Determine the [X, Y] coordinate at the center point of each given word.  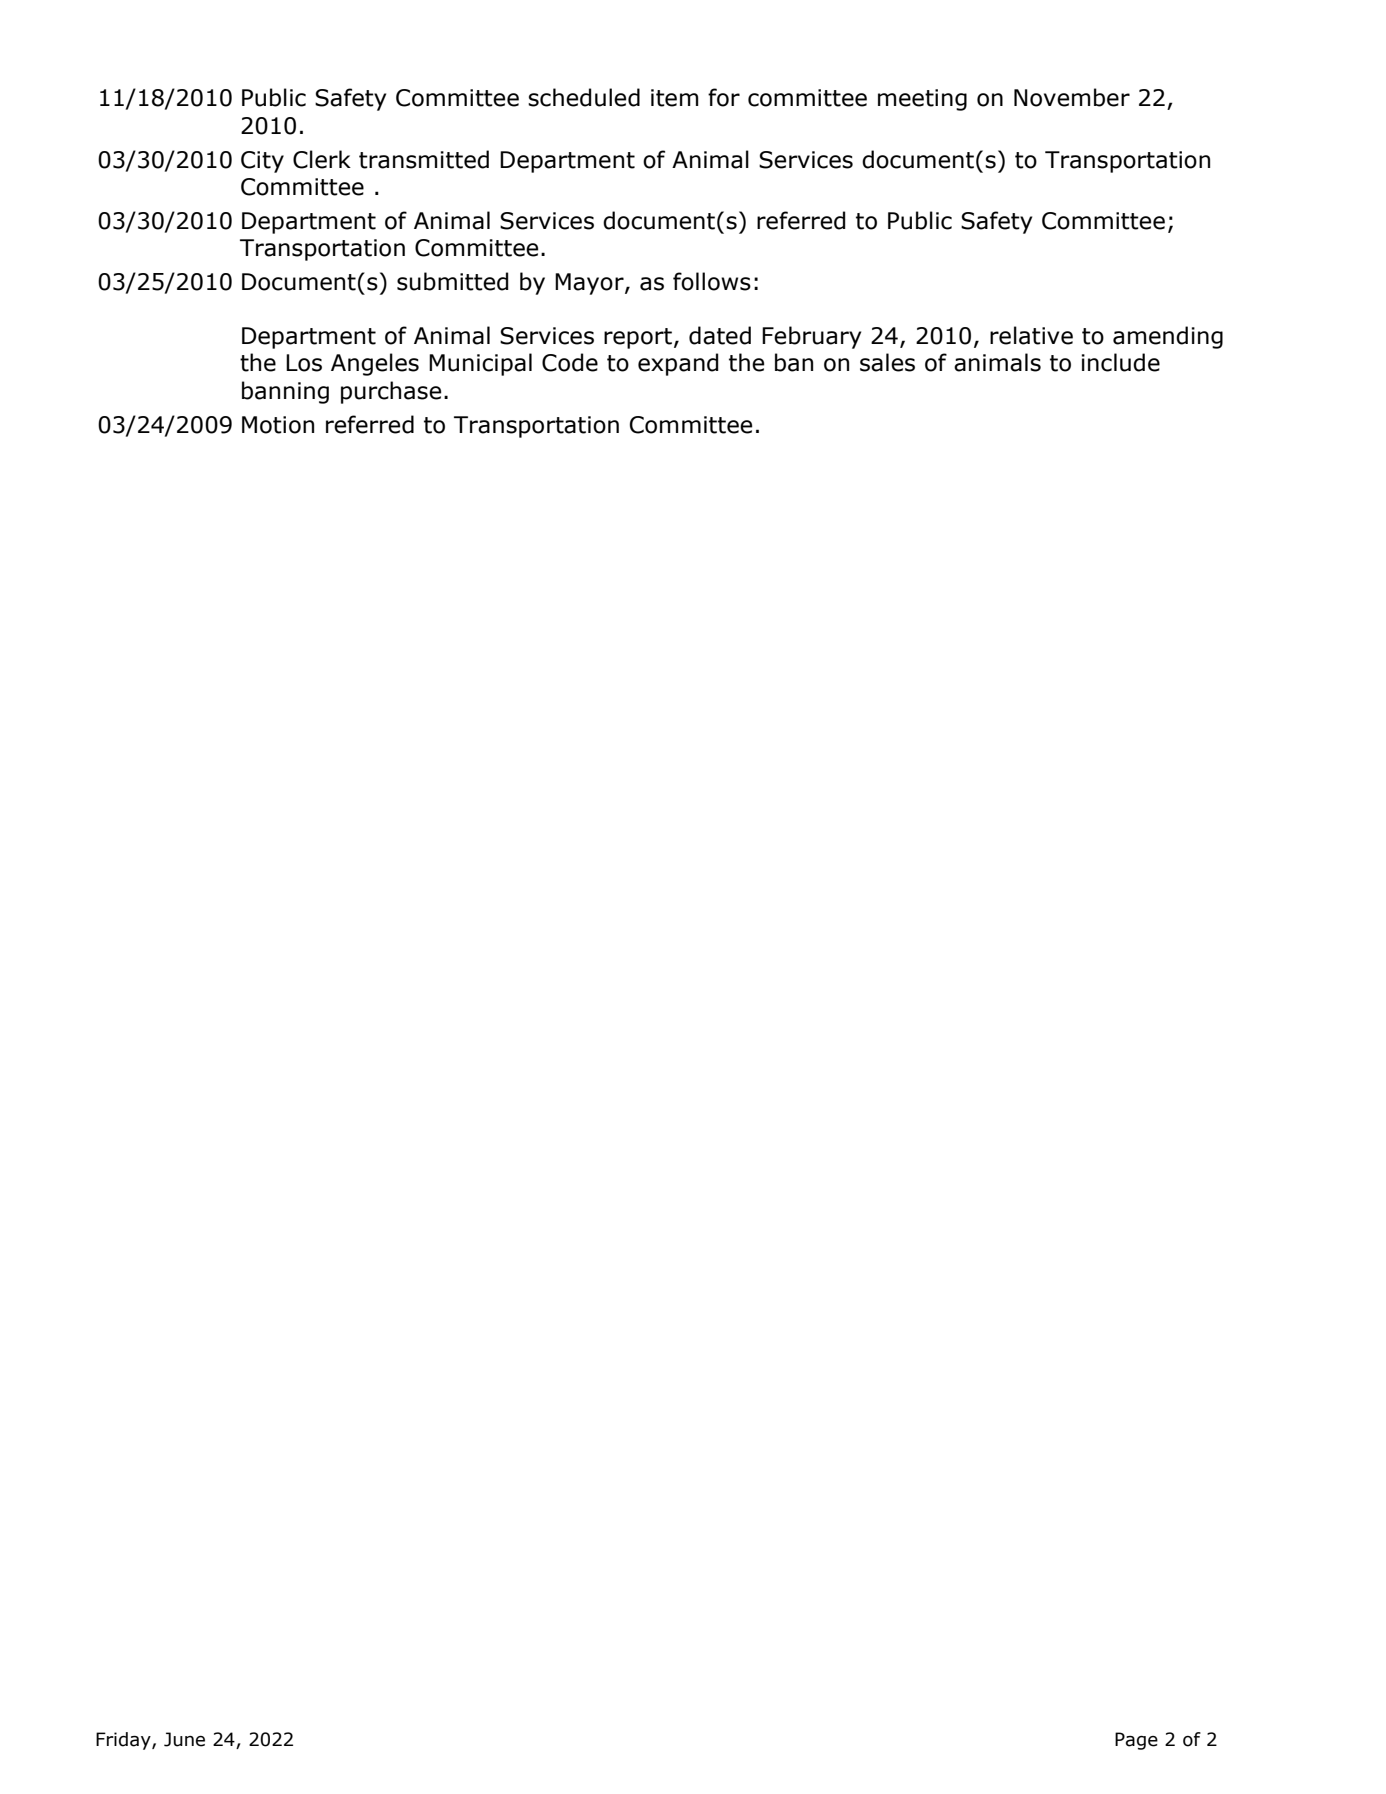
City [262, 162]
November [1072, 97]
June [184, 1739]
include [1121, 362]
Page [1136, 1741]
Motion [278, 425]
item [674, 98]
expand [678, 364]
